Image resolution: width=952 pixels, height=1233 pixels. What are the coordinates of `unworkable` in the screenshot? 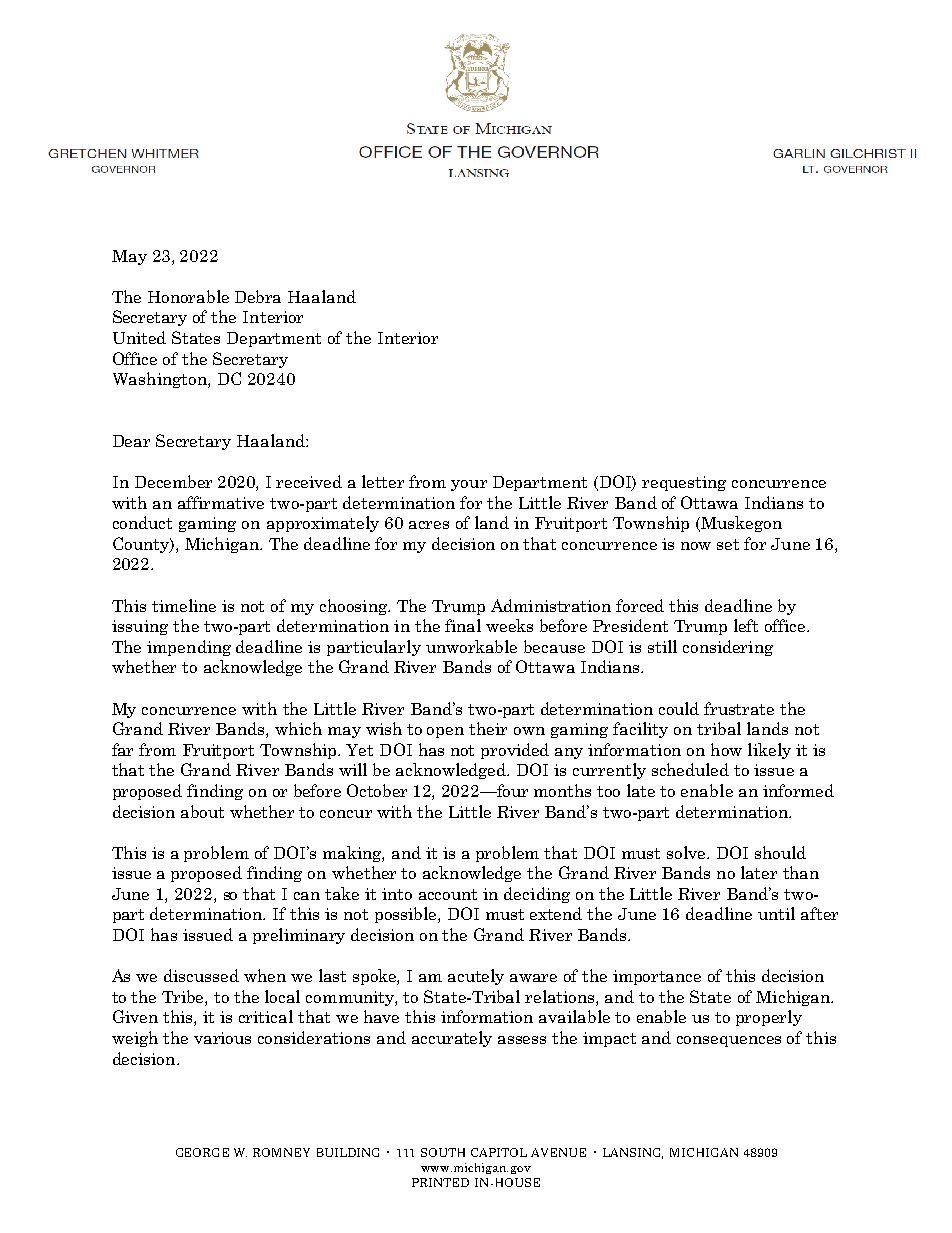 It's located at (471, 646).
